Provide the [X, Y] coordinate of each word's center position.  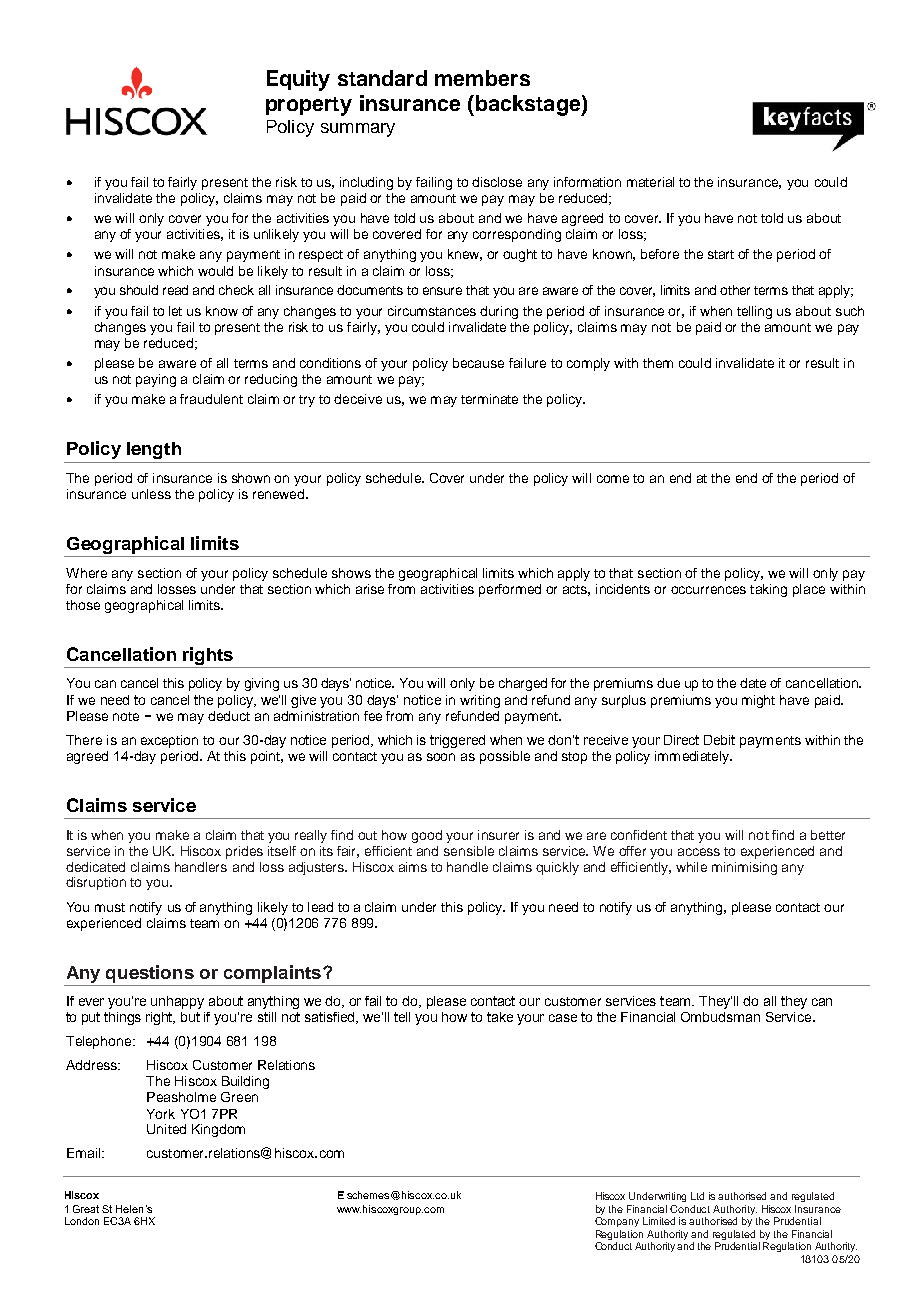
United [166, 1129]
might [758, 701]
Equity [298, 80]
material [650, 182]
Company [617, 1220]
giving [262, 684]
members [482, 78]
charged [523, 684]
